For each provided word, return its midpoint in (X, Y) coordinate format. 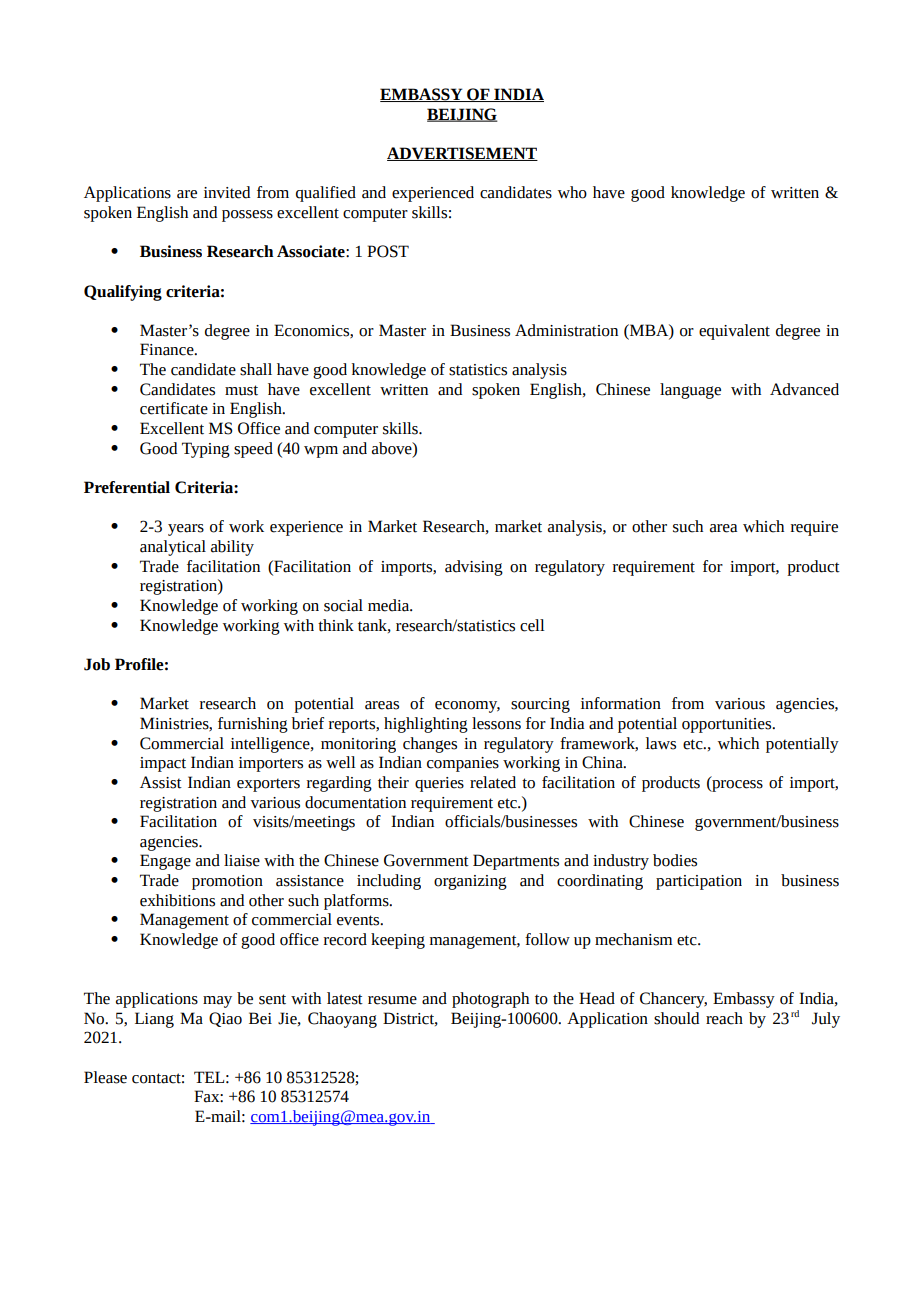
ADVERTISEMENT (462, 154)
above (393, 448)
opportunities (728, 725)
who (572, 192)
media (390, 605)
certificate (174, 408)
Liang (154, 1020)
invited (227, 192)
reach (724, 1018)
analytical (173, 548)
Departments (516, 862)
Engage (165, 862)
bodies (675, 860)
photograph (490, 1000)
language (690, 391)
